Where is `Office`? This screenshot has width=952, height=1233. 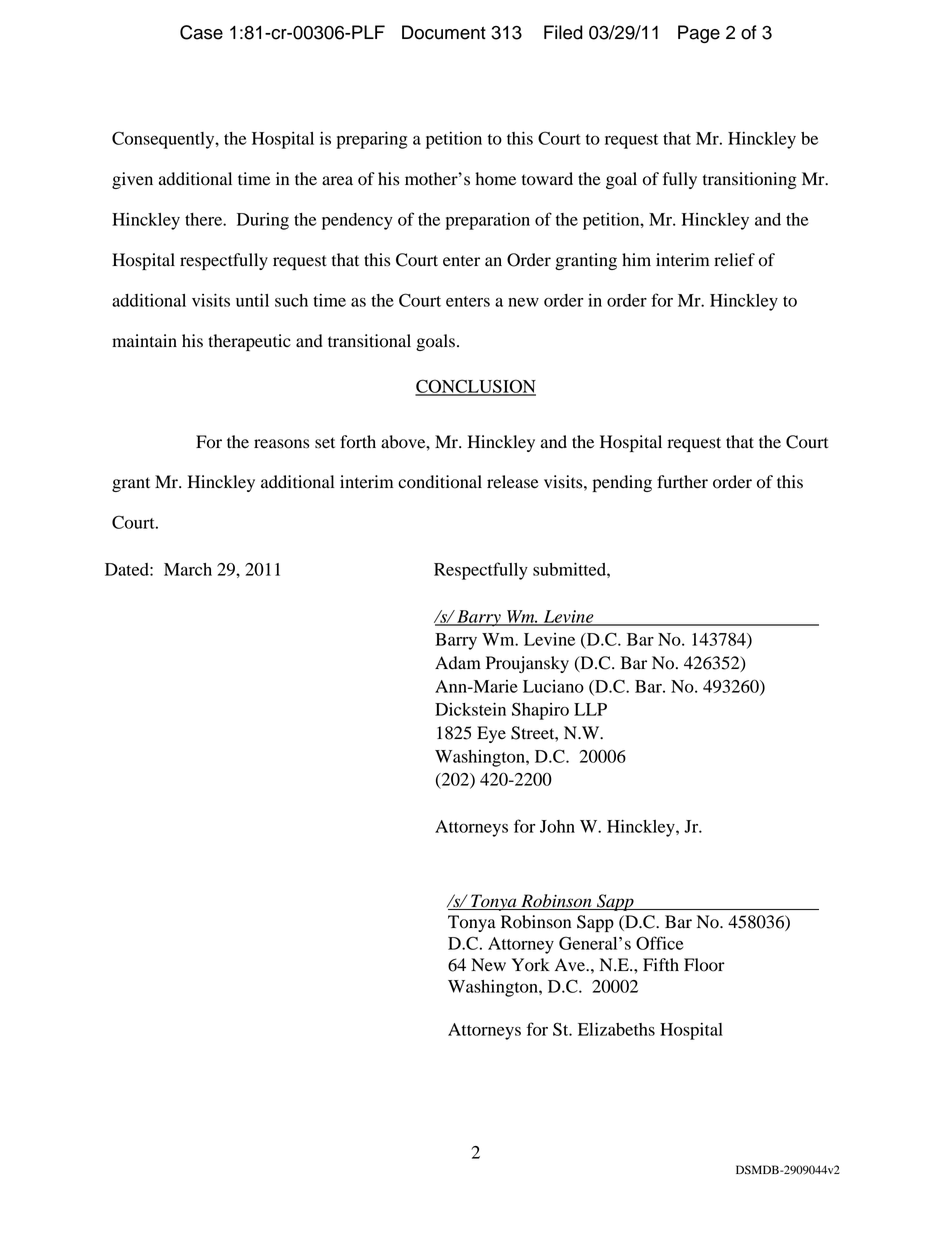
Office is located at coordinates (659, 943).
